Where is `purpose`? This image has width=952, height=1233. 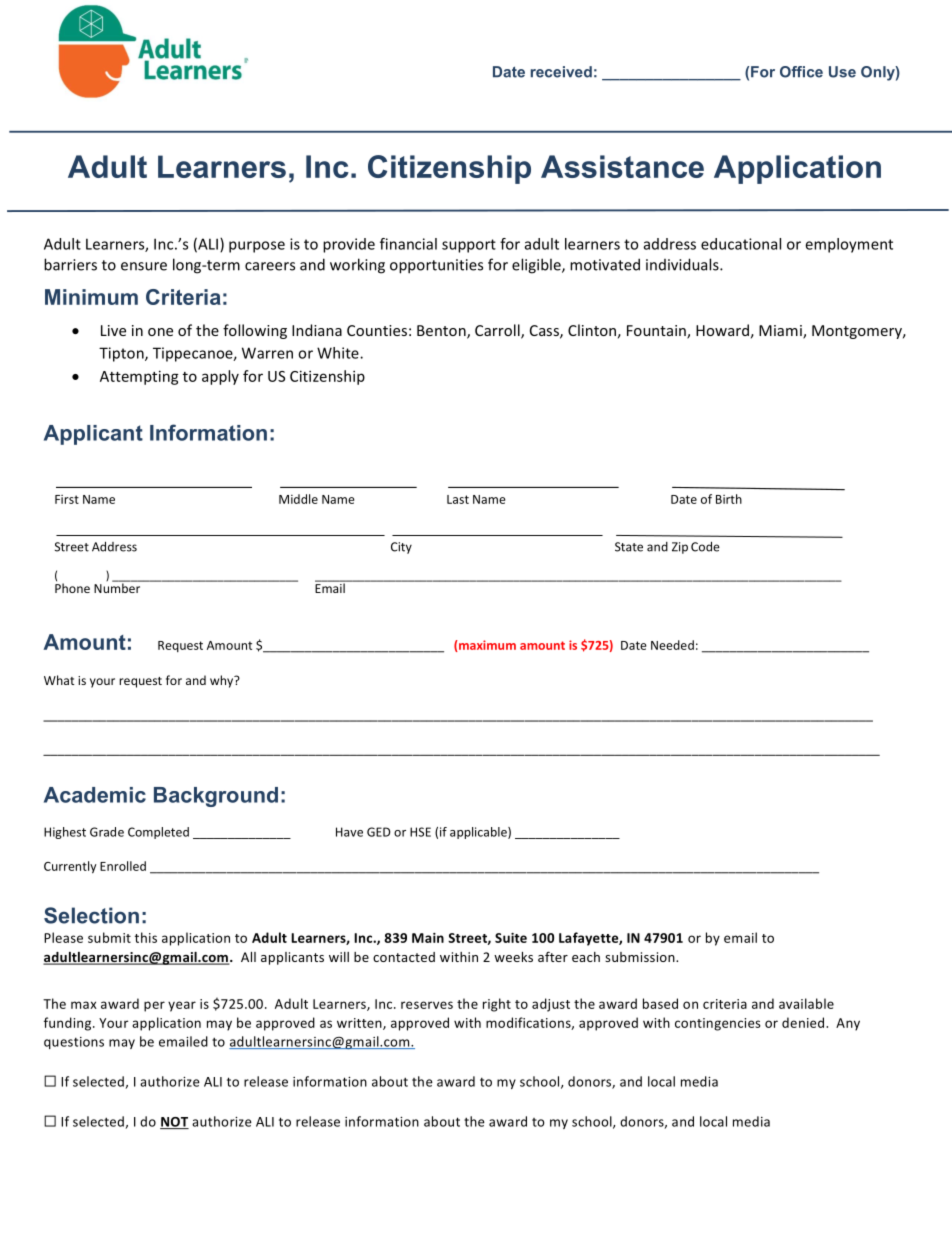 purpose is located at coordinates (257, 247).
